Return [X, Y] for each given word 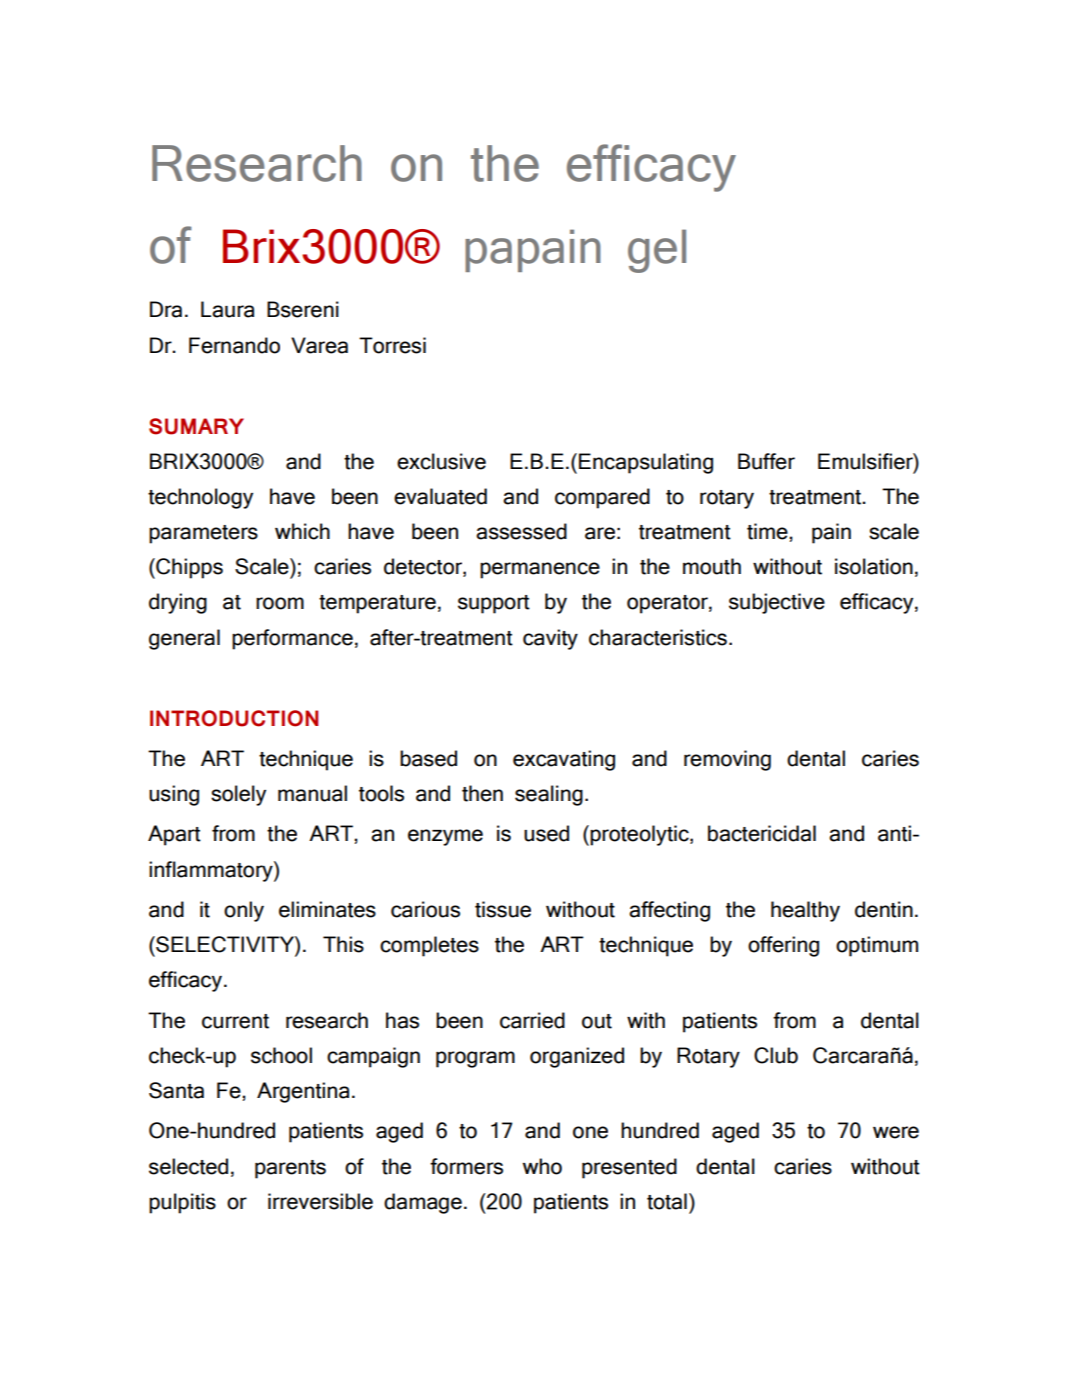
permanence [540, 570]
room [280, 603]
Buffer [766, 461]
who [542, 1166]
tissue [503, 909]
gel [657, 251]
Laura [227, 309]
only [244, 911]
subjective [777, 603]
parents [290, 1169]
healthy [805, 911]
